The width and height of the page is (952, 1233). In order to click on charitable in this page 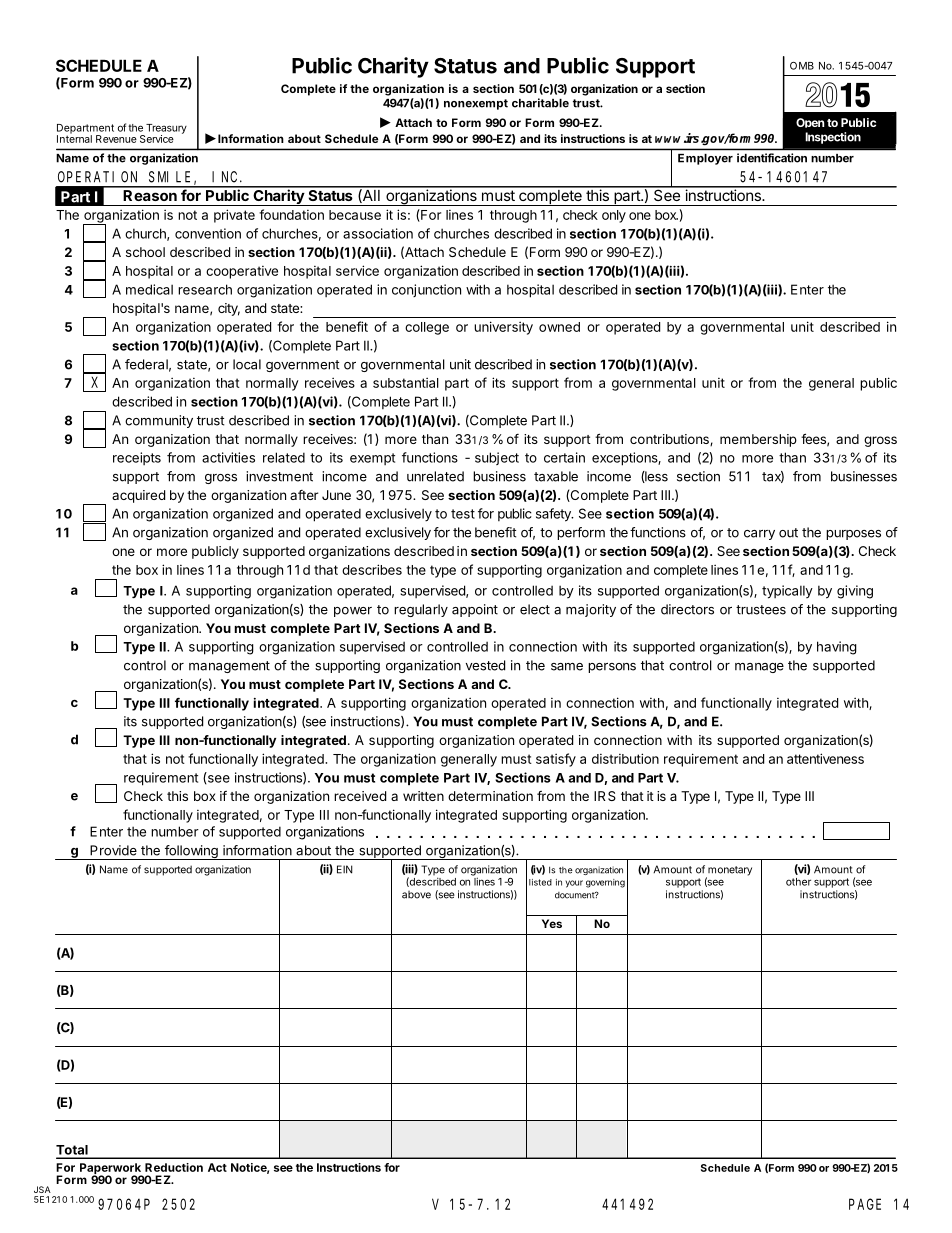, I will do `click(540, 103)`.
